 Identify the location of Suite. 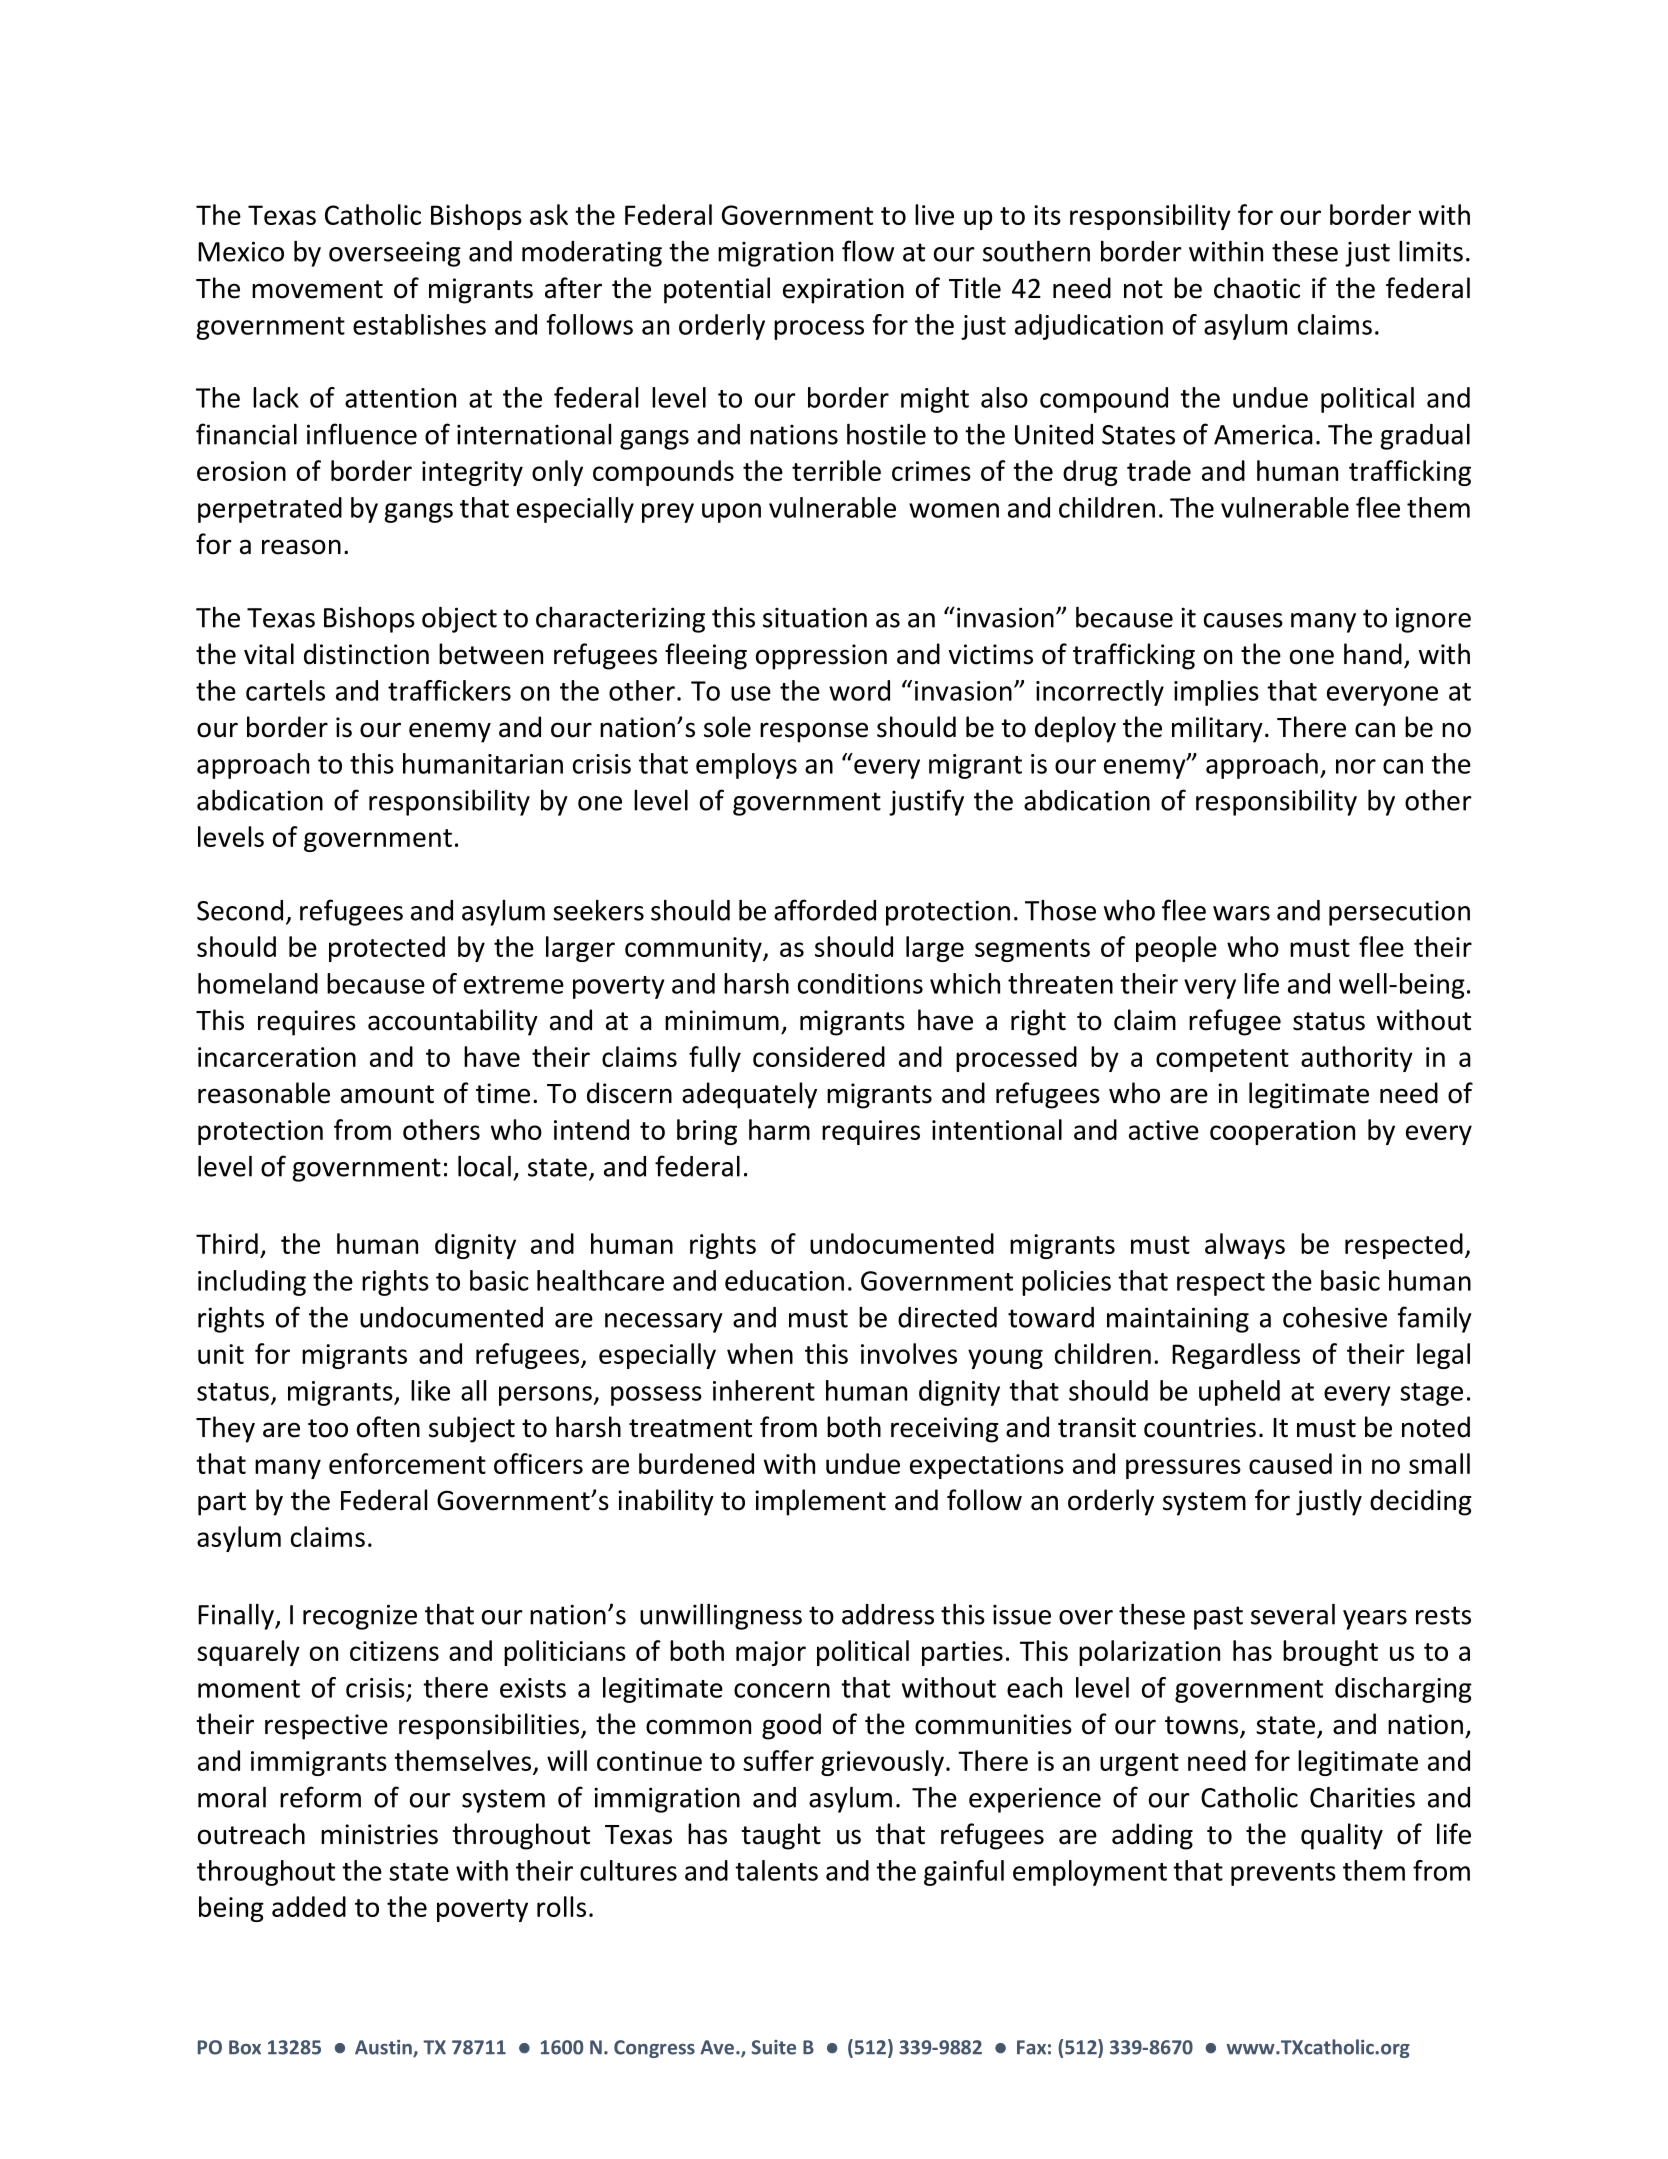
(773, 2047).
